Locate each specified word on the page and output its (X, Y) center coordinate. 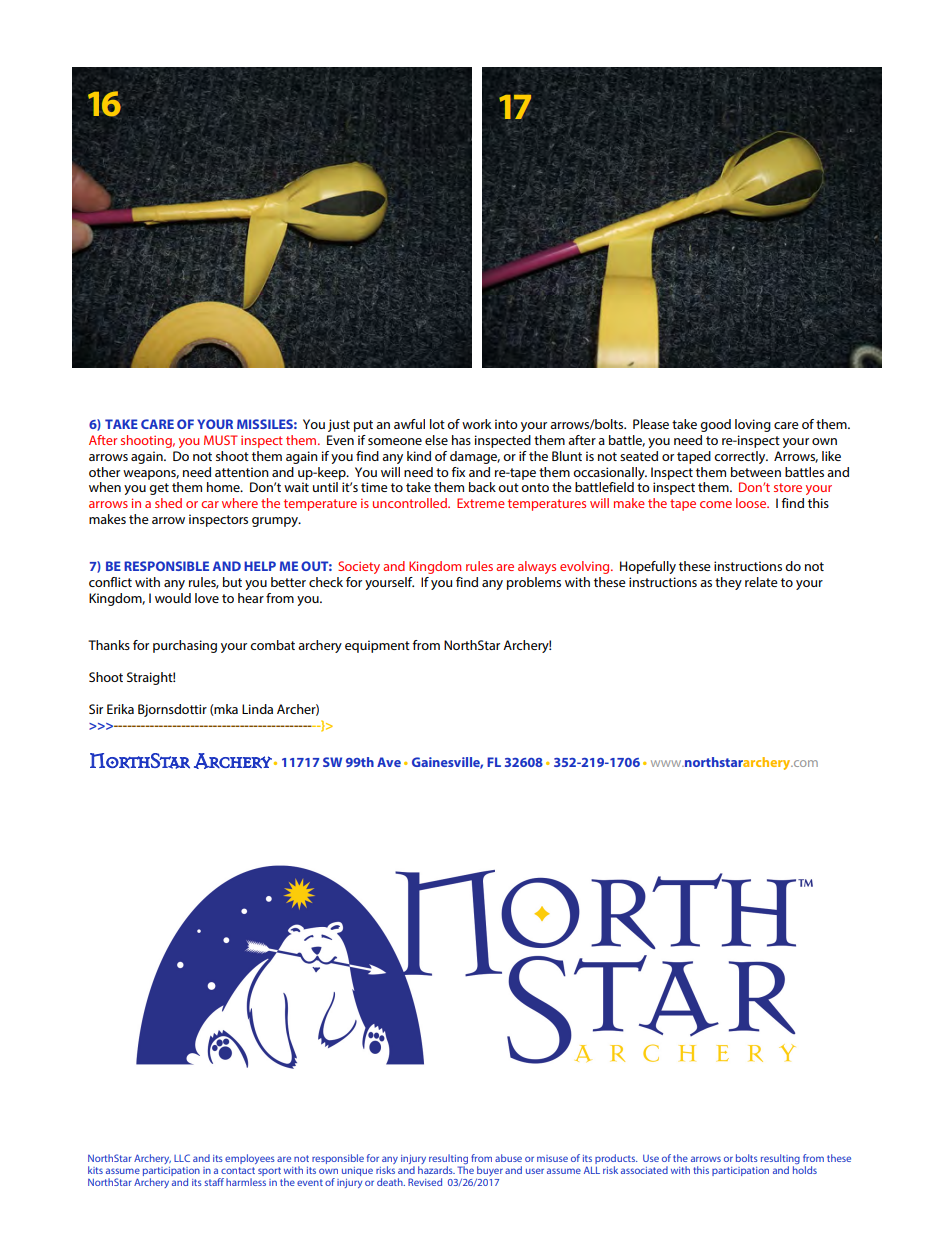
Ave (389, 762)
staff (214, 1182)
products (616, 1159)
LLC (182, 1158)
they (728, 583)
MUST (221, 440)
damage (475, 457)
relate (761, 582)
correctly (741, 457)
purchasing (185, 646)
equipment (377, 646)
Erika (120, 709)
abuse (508, 1158)
